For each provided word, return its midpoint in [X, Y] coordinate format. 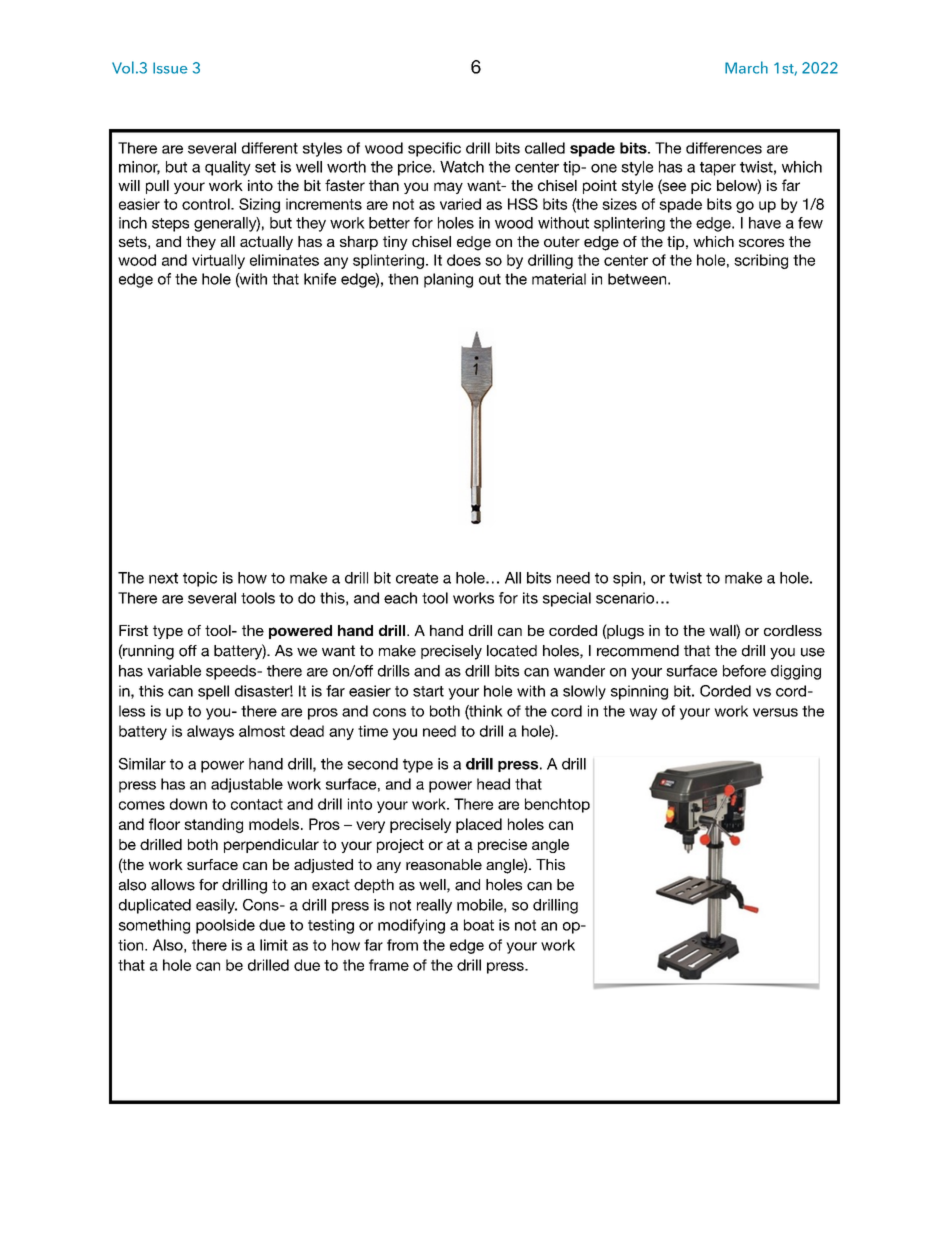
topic [200, 579]
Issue [170, 68]
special [567, 599]
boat [479, 925]
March [746, 67]
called [545, 148]
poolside [225, 926]
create [417, 578]
